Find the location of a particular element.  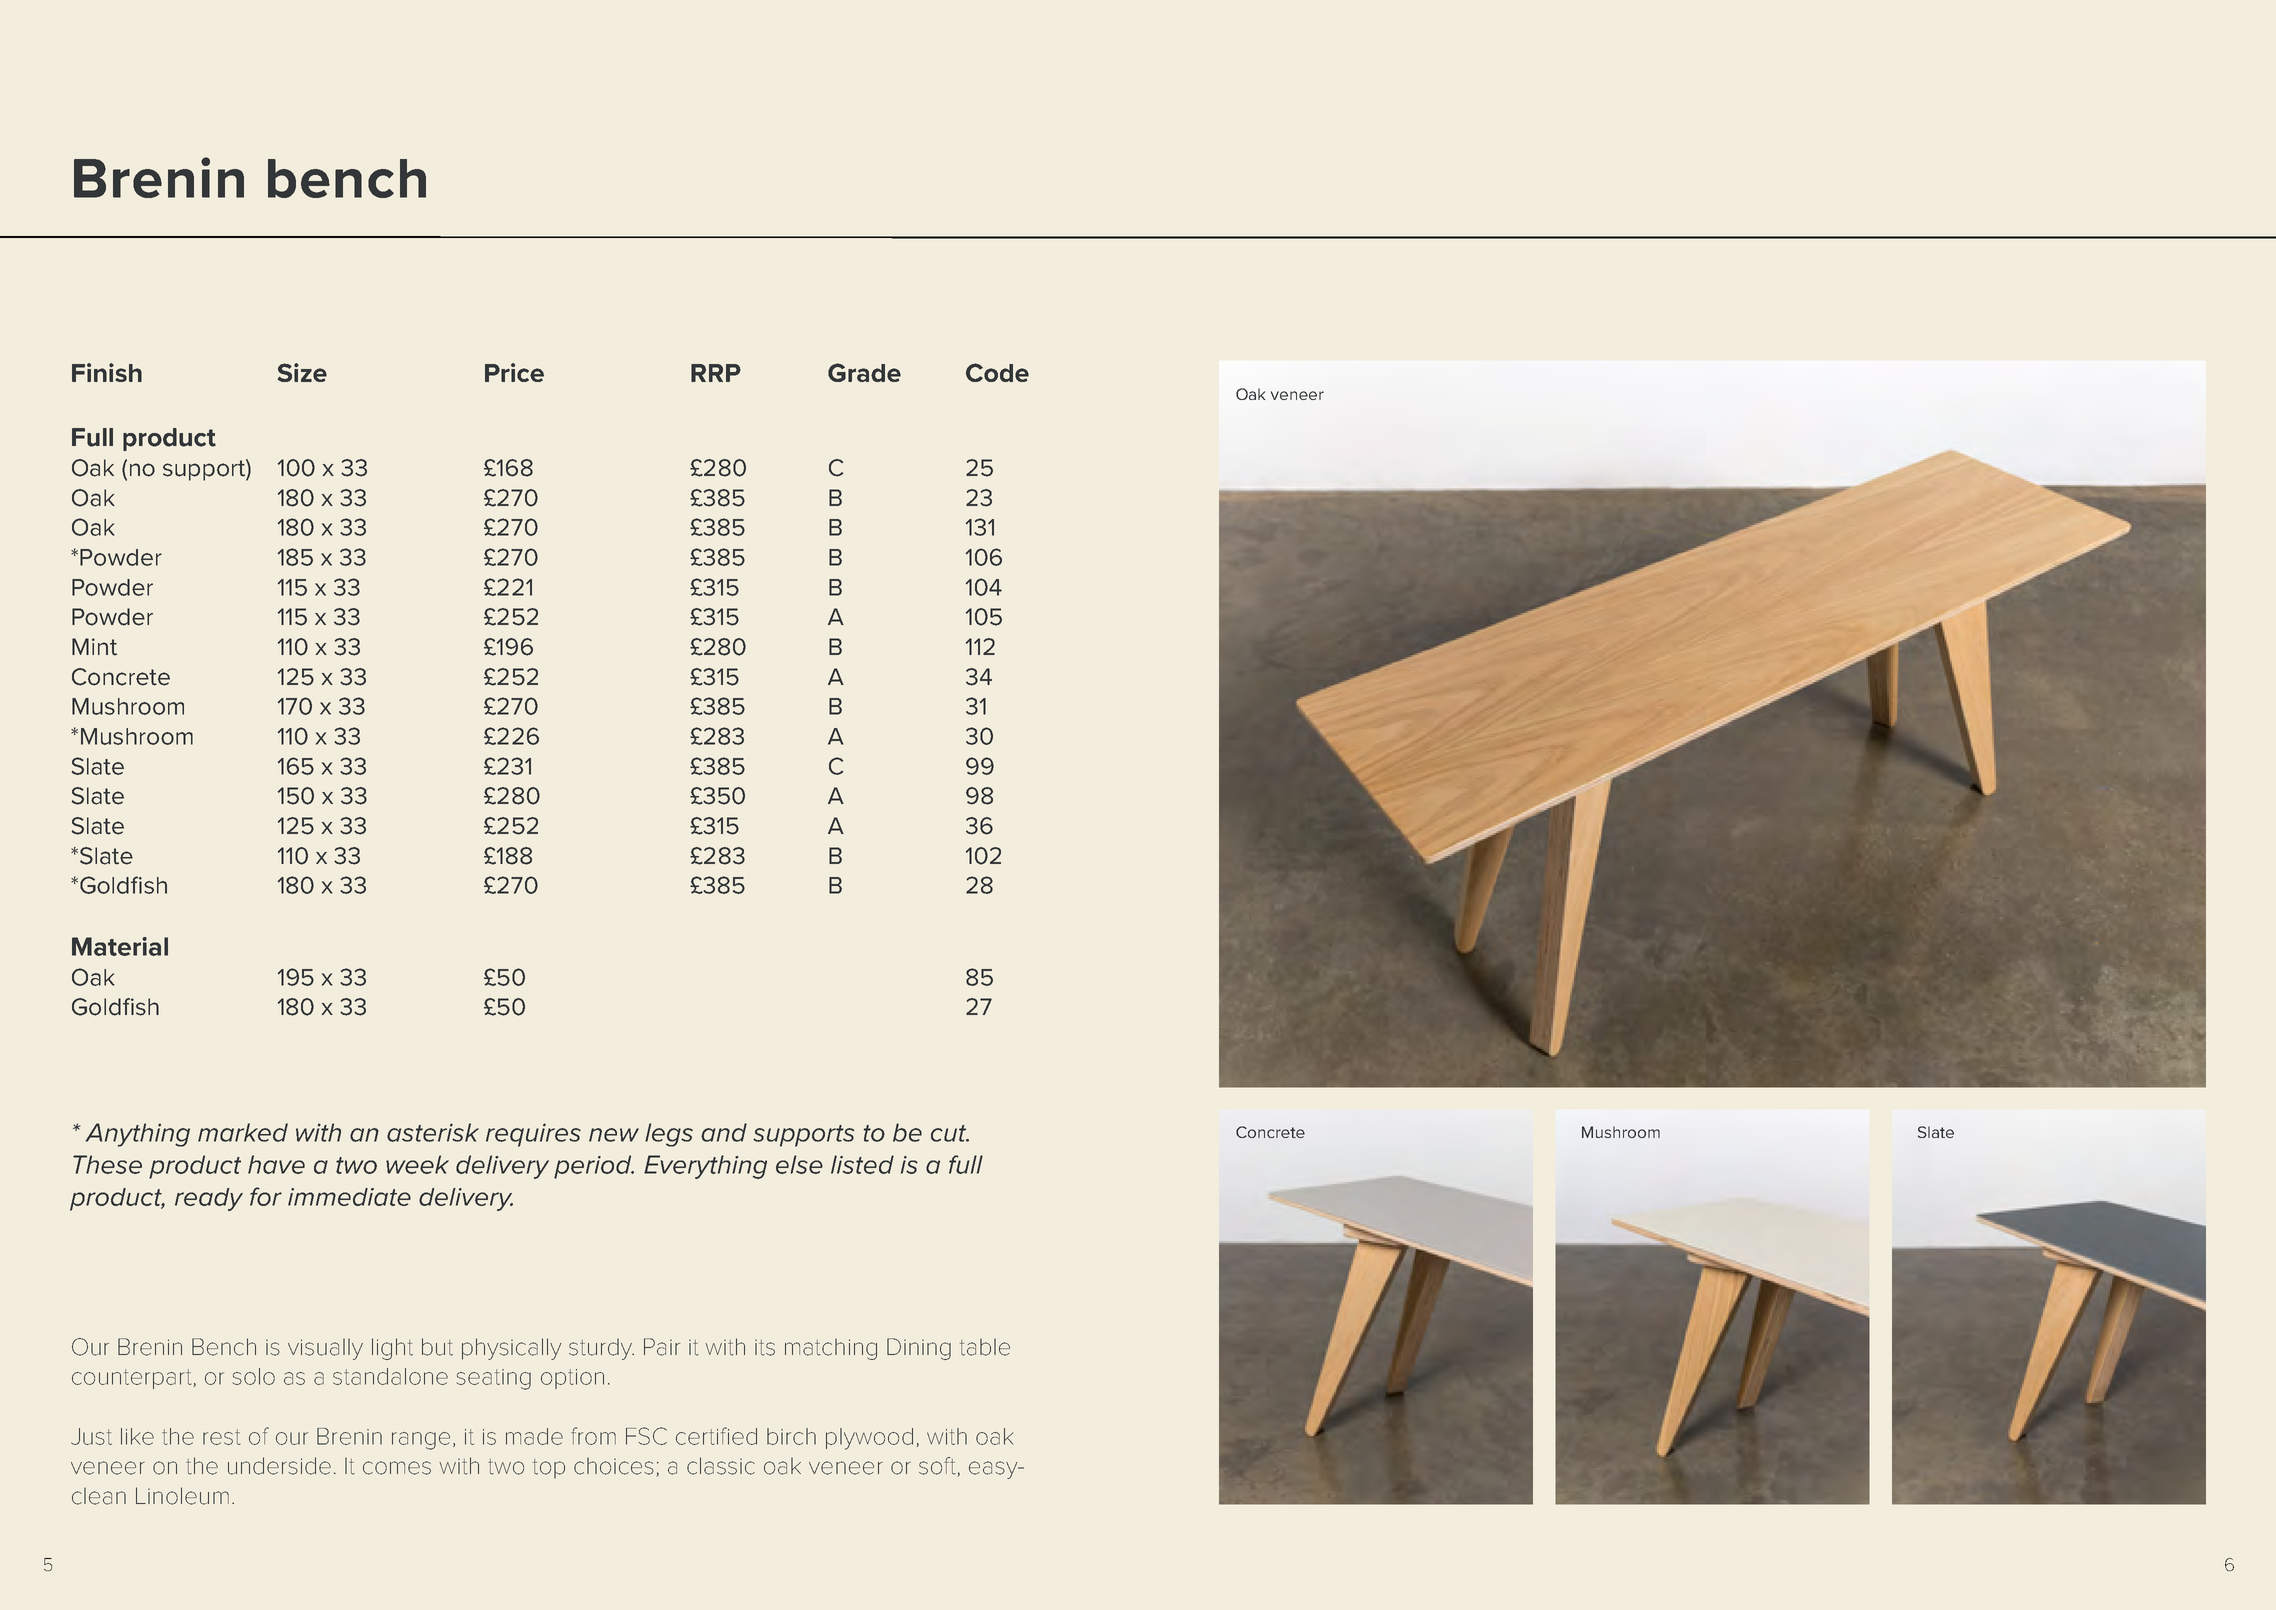

cut is located at coordinates (950, 1133).
